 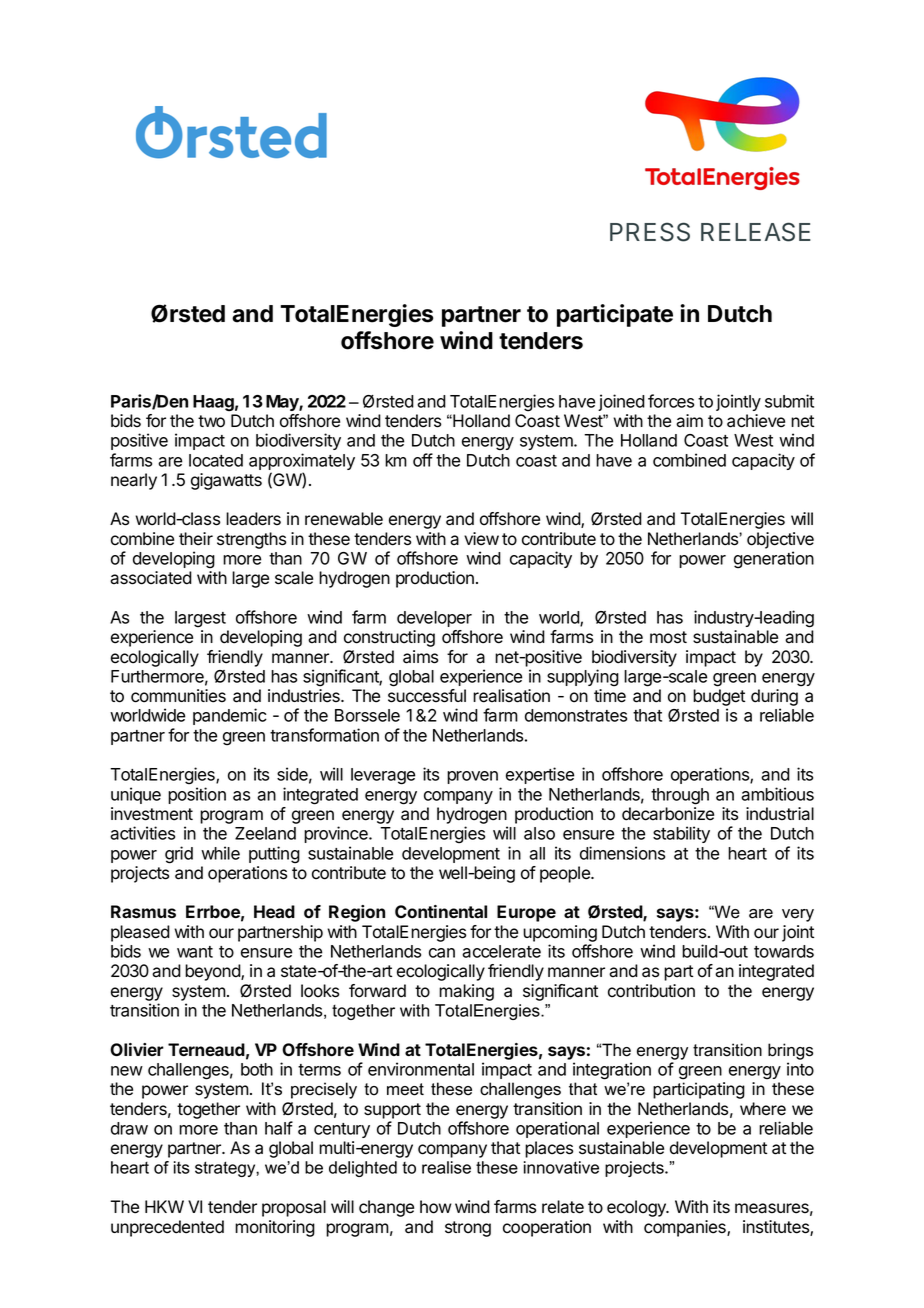 I want to click on two, so click(x=211, y=421).
